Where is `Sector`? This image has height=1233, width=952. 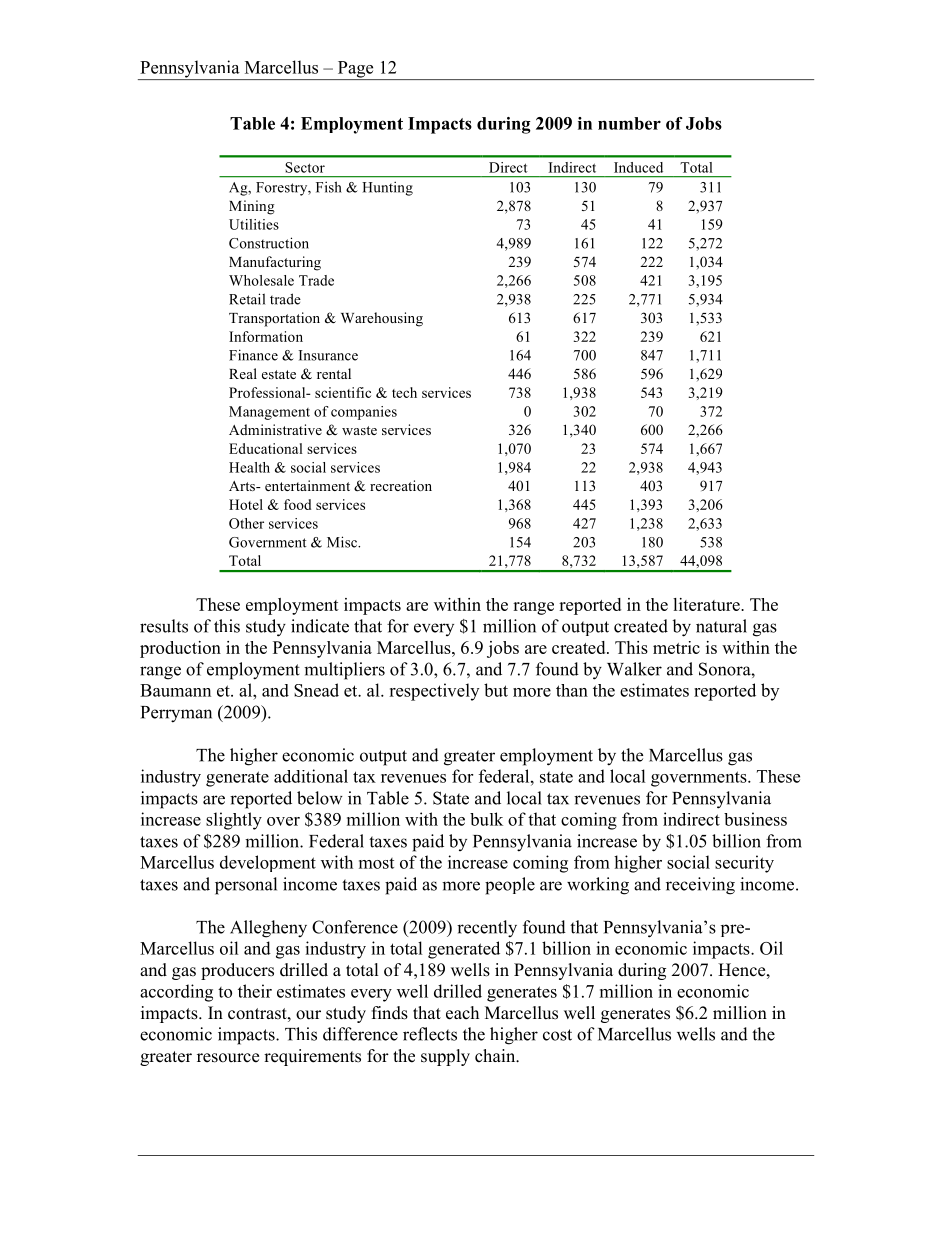 Sector is located at coordinates (305, 167).
